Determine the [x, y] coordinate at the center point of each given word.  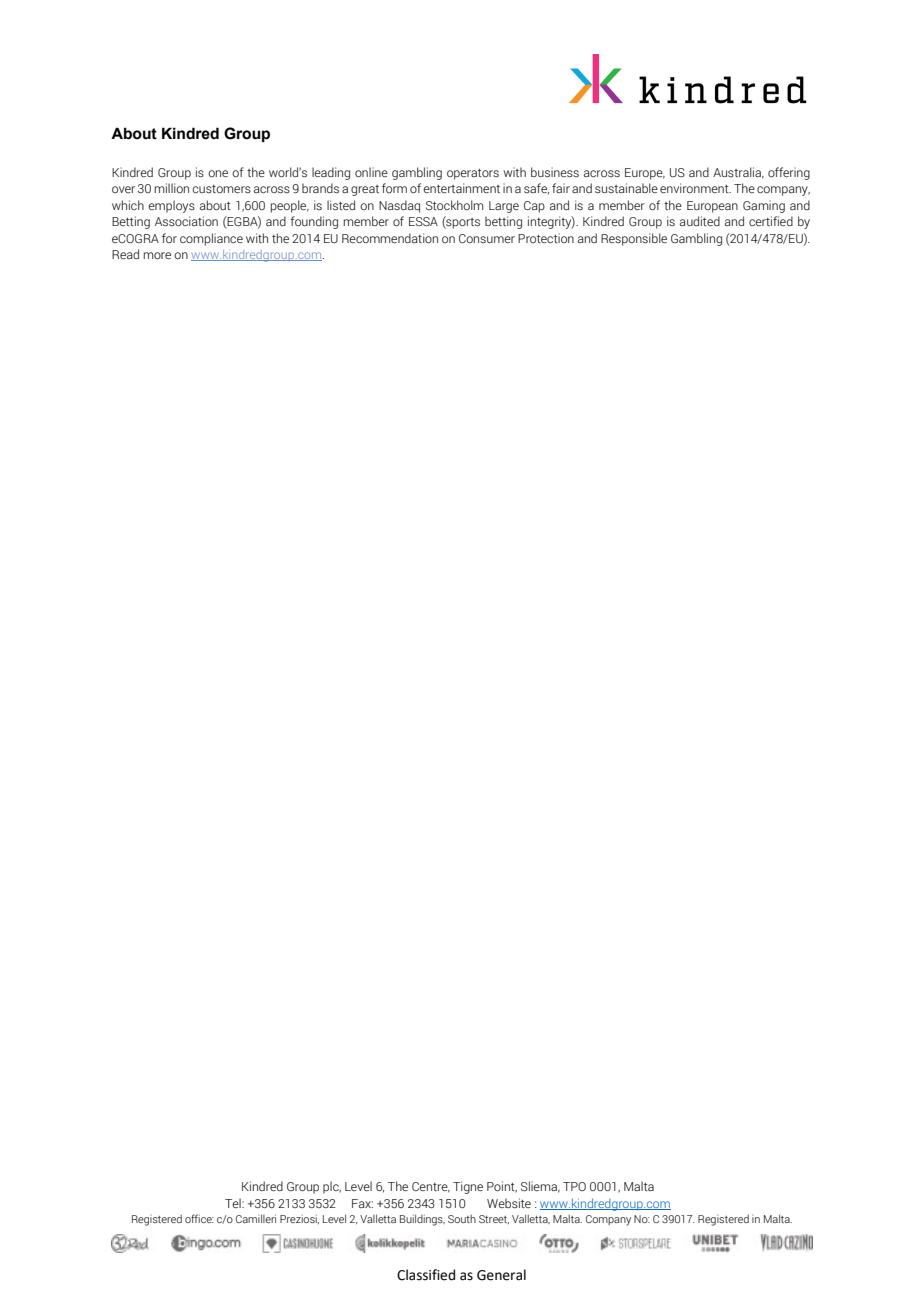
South [462, 1219]
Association [186, 221]
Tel [234, 1203]
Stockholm [454, 205]
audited [700, 221]
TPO [574, 1186]
